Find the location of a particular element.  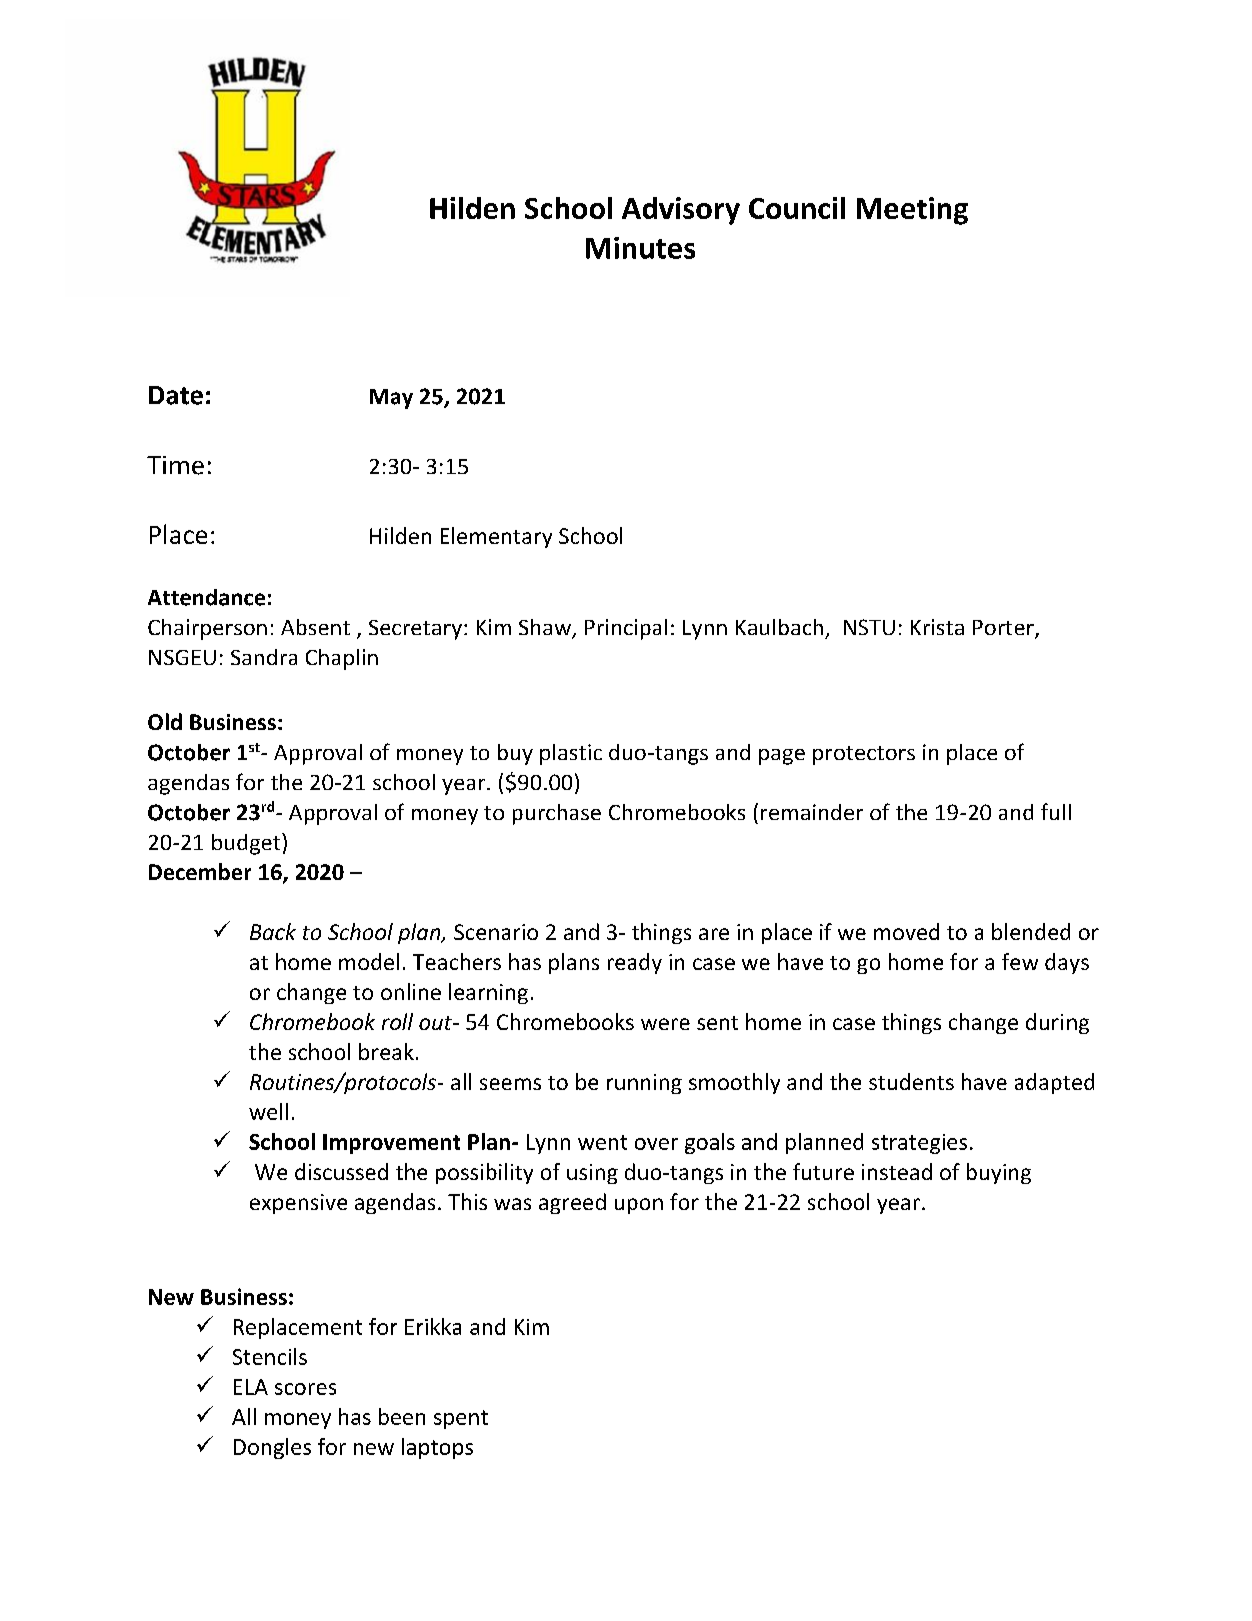

purchase is located at coordinates (557, 814).
